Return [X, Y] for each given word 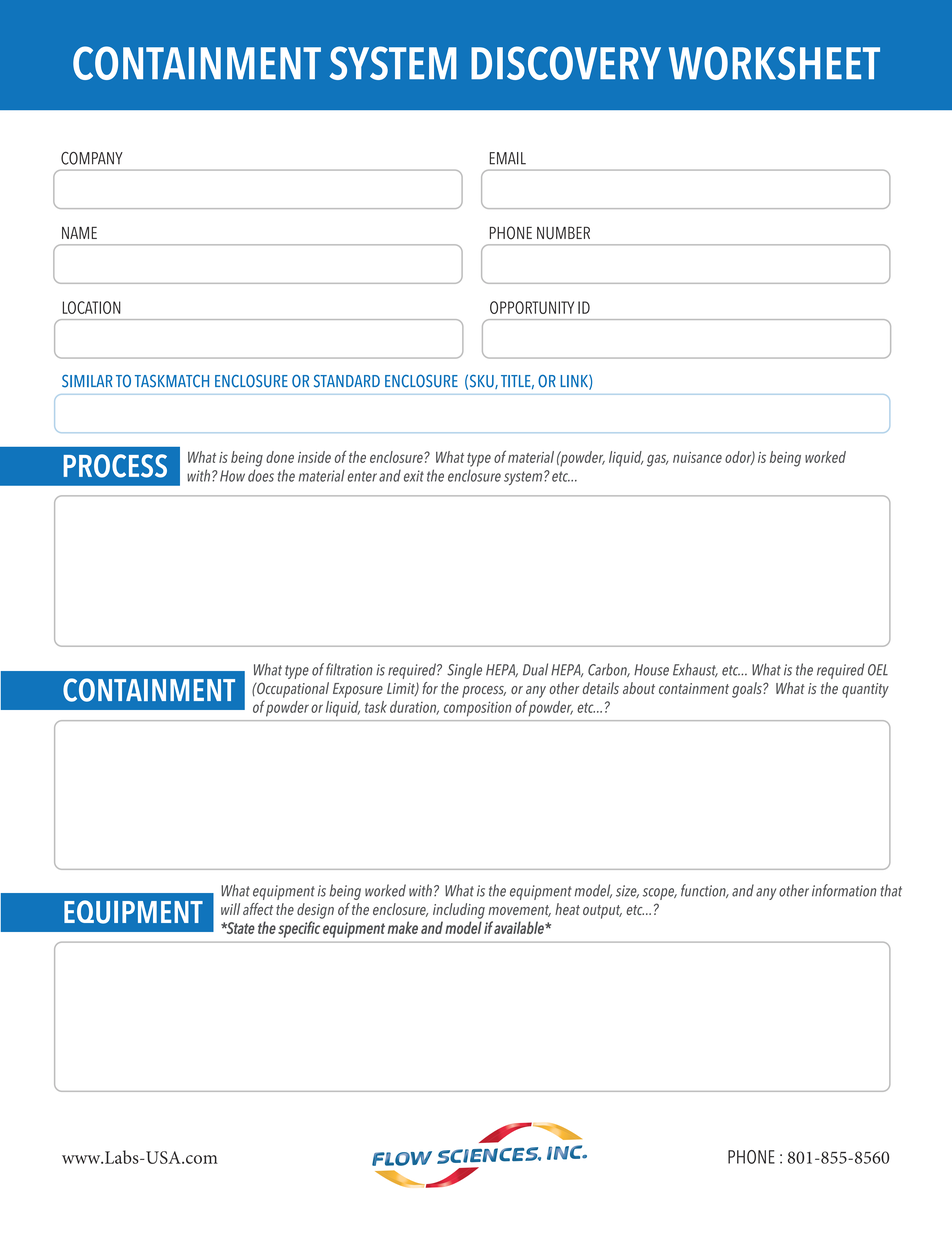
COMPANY [92, 158]
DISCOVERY [566, 63]
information [844, 890]
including [459, 911]
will [230, 909]
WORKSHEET [774, 63]
